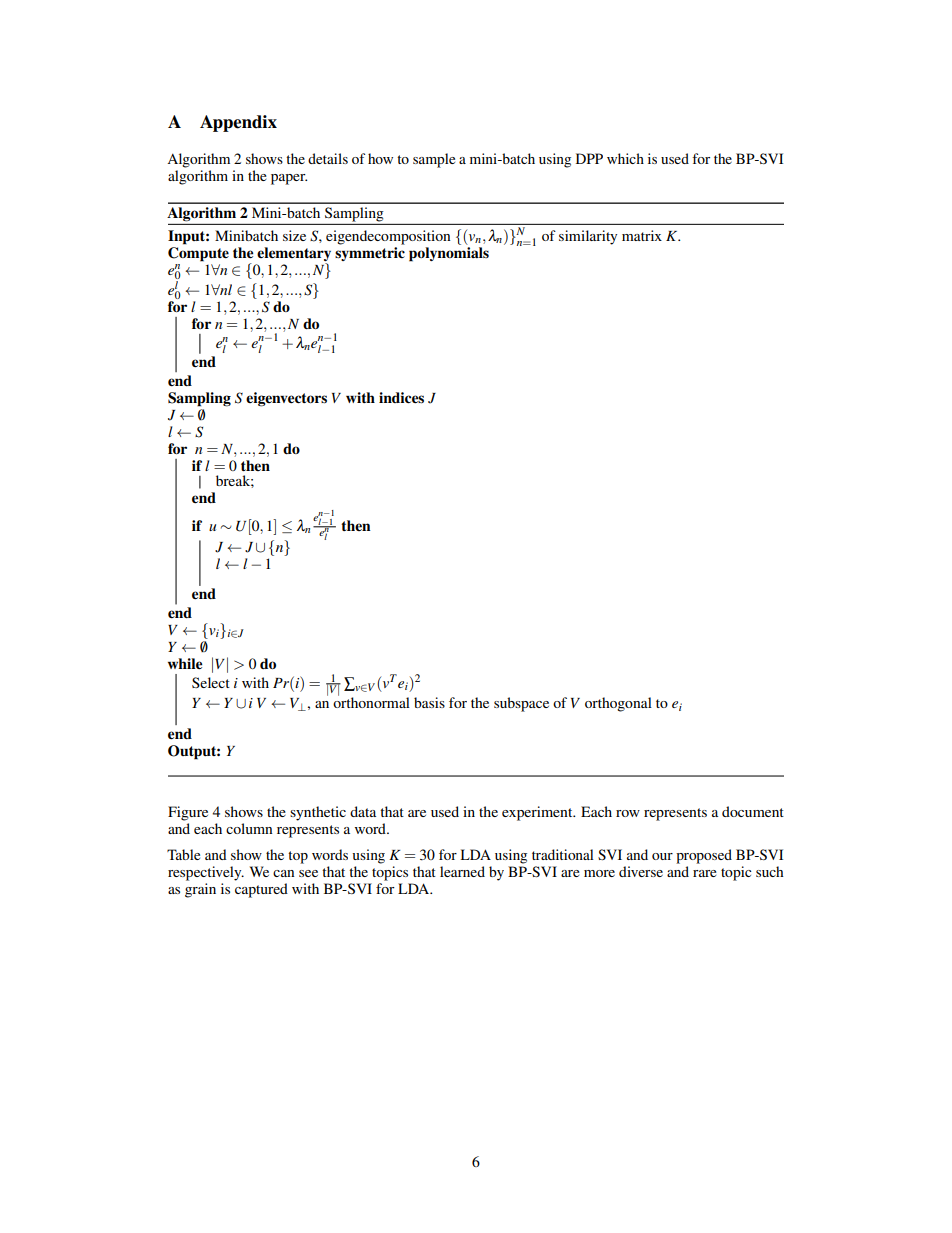 The width and height of the screenshot is (952, 1233). I want to click on subspace, so click(521, 704).
